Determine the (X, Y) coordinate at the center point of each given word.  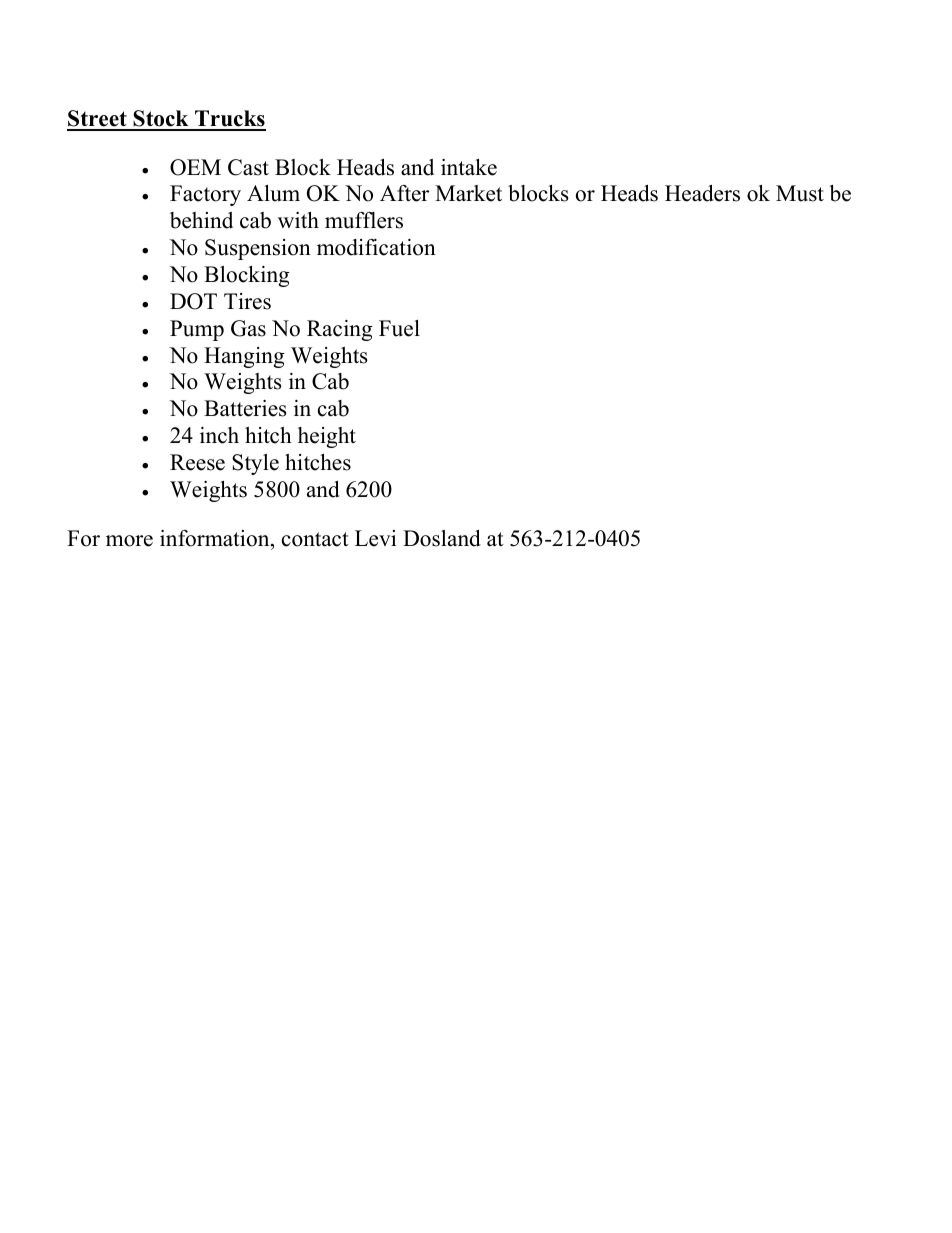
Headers (702, 193)
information (216, 538)
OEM (195, 167)
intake (469, 167)
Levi (375, 538)
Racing (339, 330)
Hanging (244, 357)
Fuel (399, 328)
